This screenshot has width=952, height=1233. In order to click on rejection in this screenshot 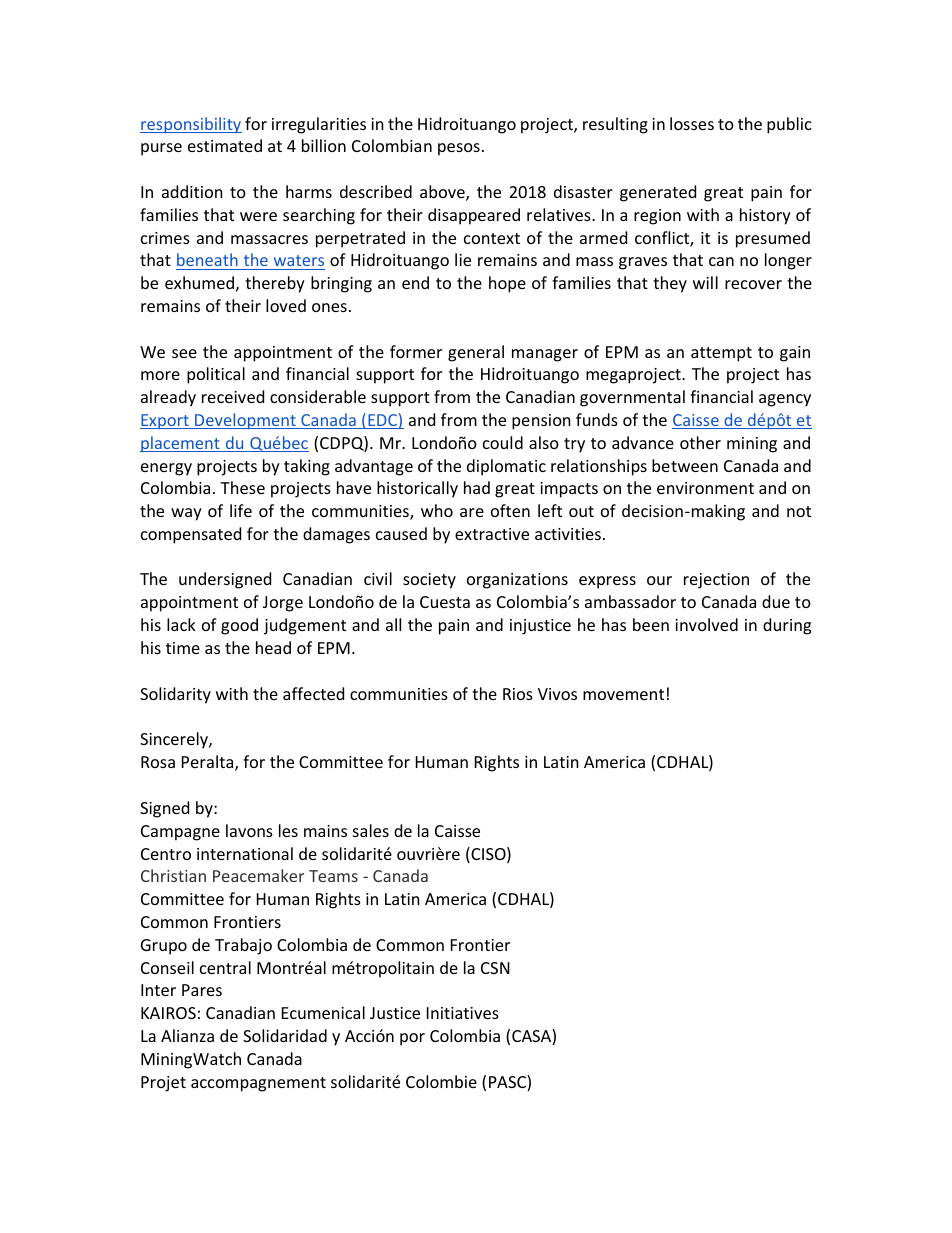, I will do `click(716, 581)`.
